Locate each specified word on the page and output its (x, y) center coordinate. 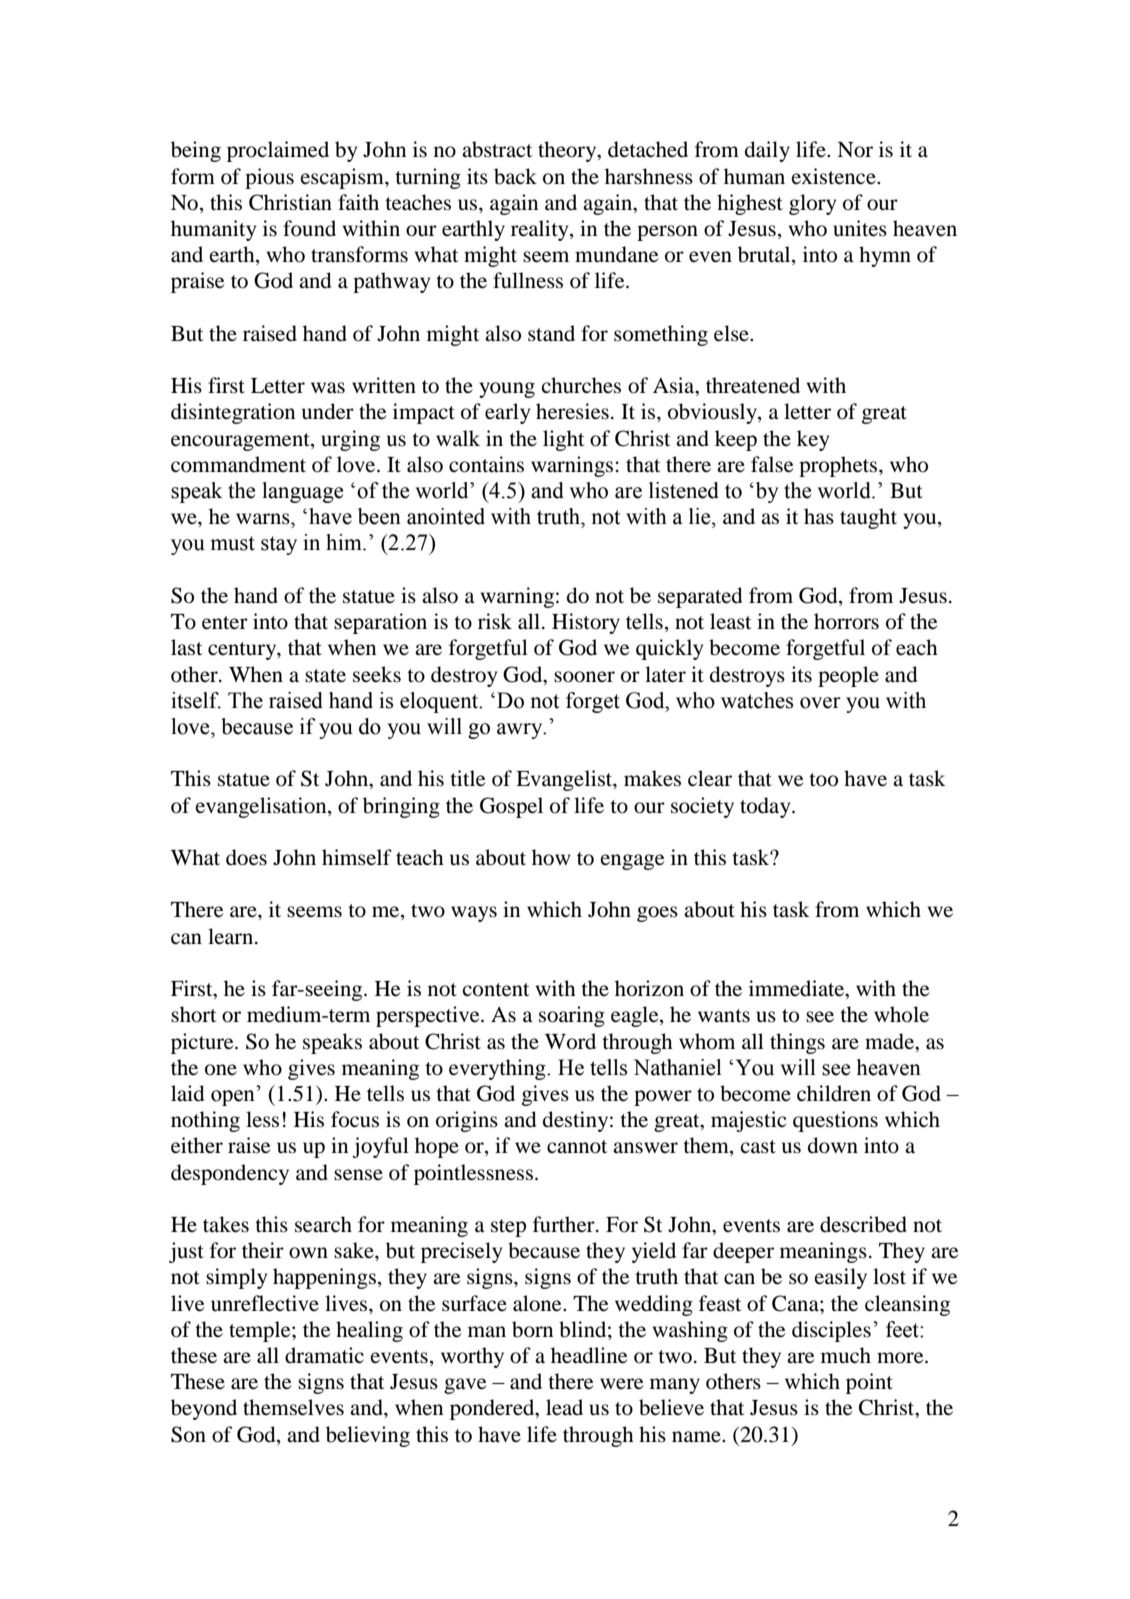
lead (564, 1407)
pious (269, 178)
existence (834, 176)
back (515, 176)
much (846, 1355)
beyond (204, 1409)
